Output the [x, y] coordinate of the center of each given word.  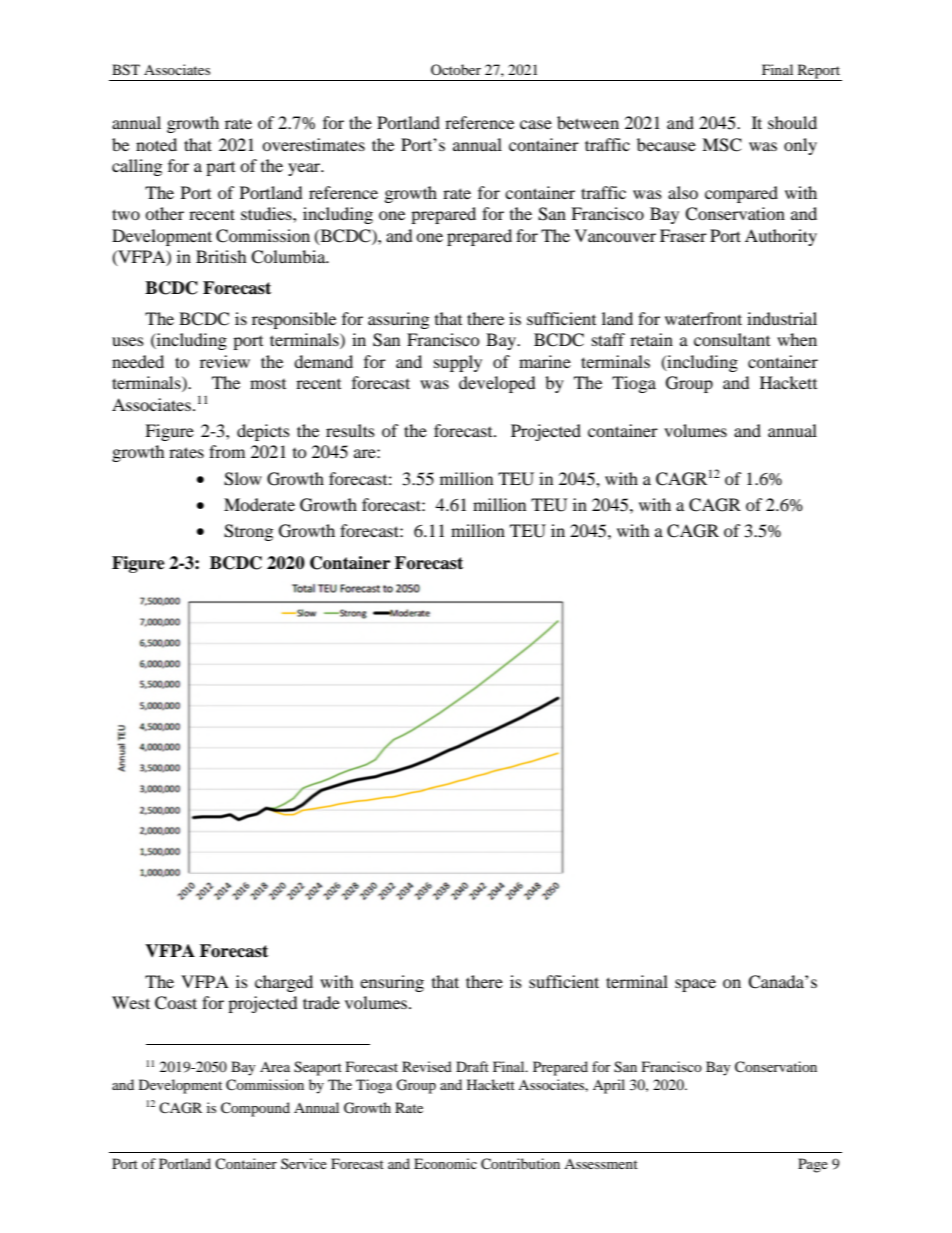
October [456, 69]
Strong [248, 532]
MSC [722, 145]
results [350, 430]
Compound [255, 1109]
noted [156, 144]
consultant [732, 339]
